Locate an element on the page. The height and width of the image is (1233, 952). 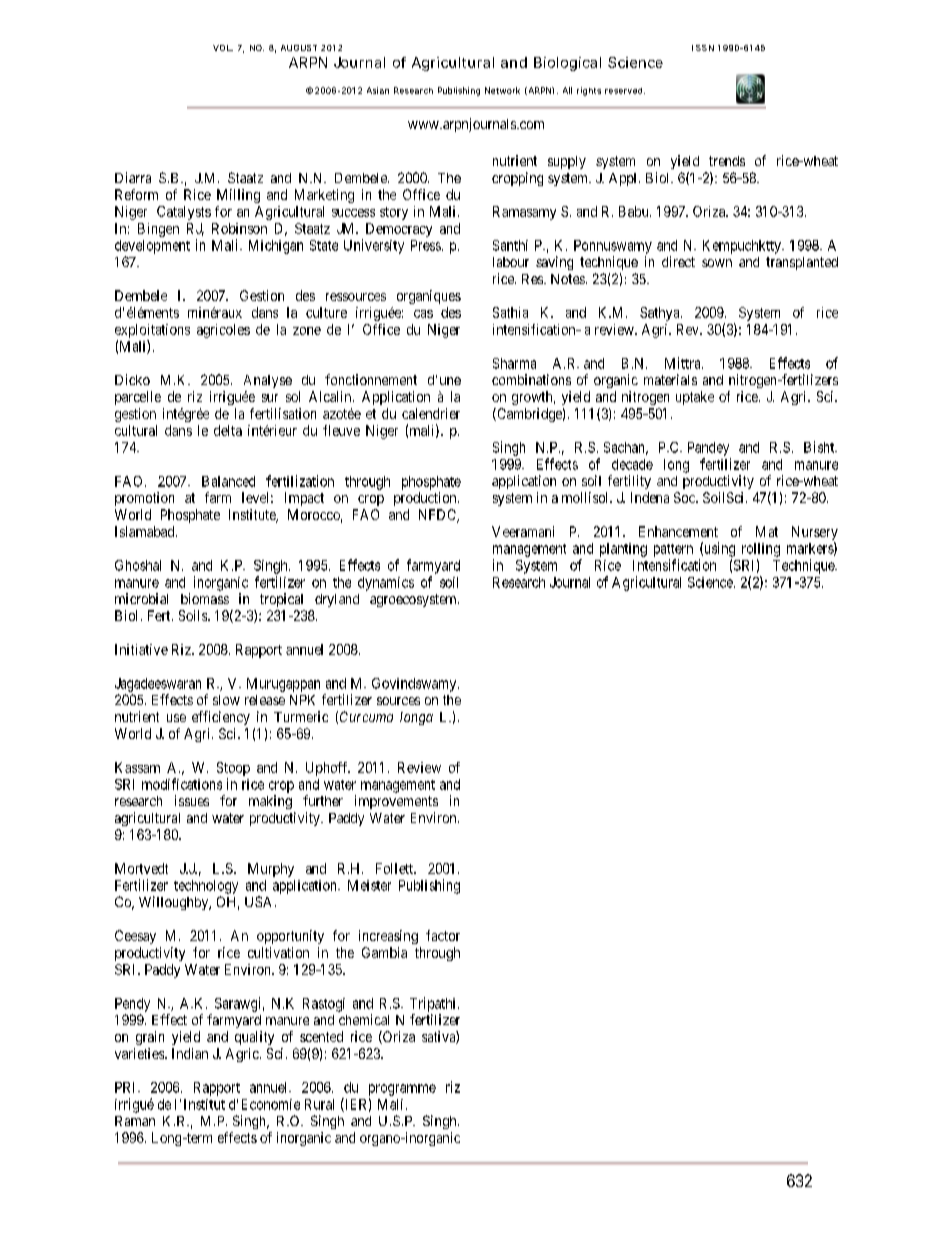
programme is located at coordinates (402, 1090).
